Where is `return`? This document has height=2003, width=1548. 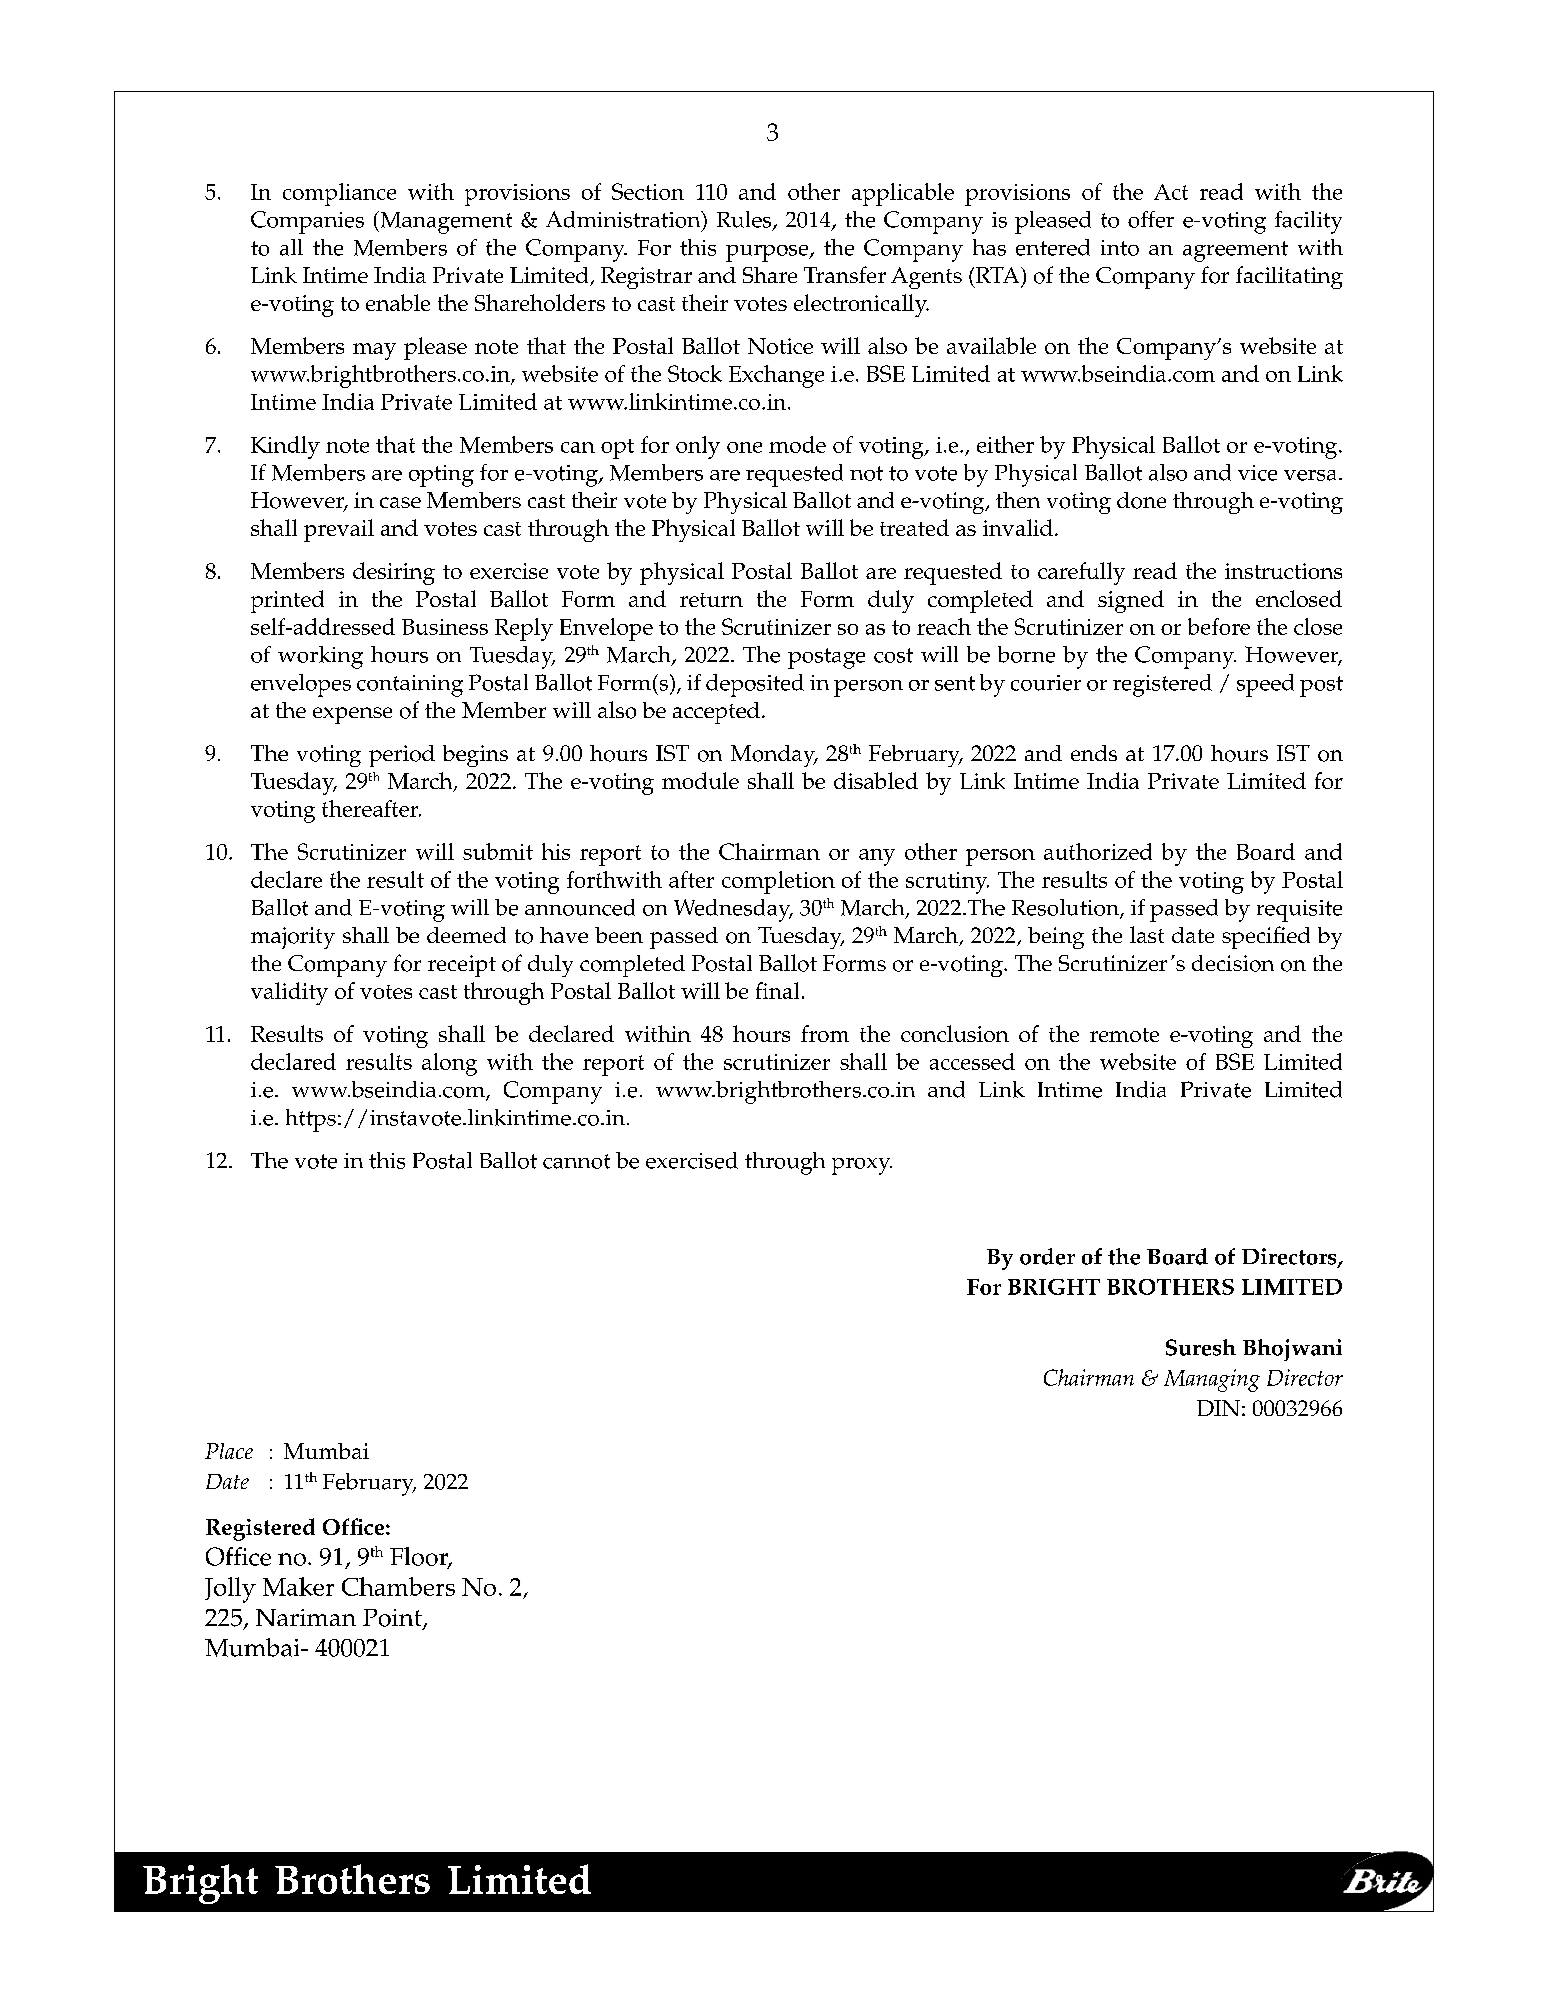
return is located at coordinates (711, 600).
